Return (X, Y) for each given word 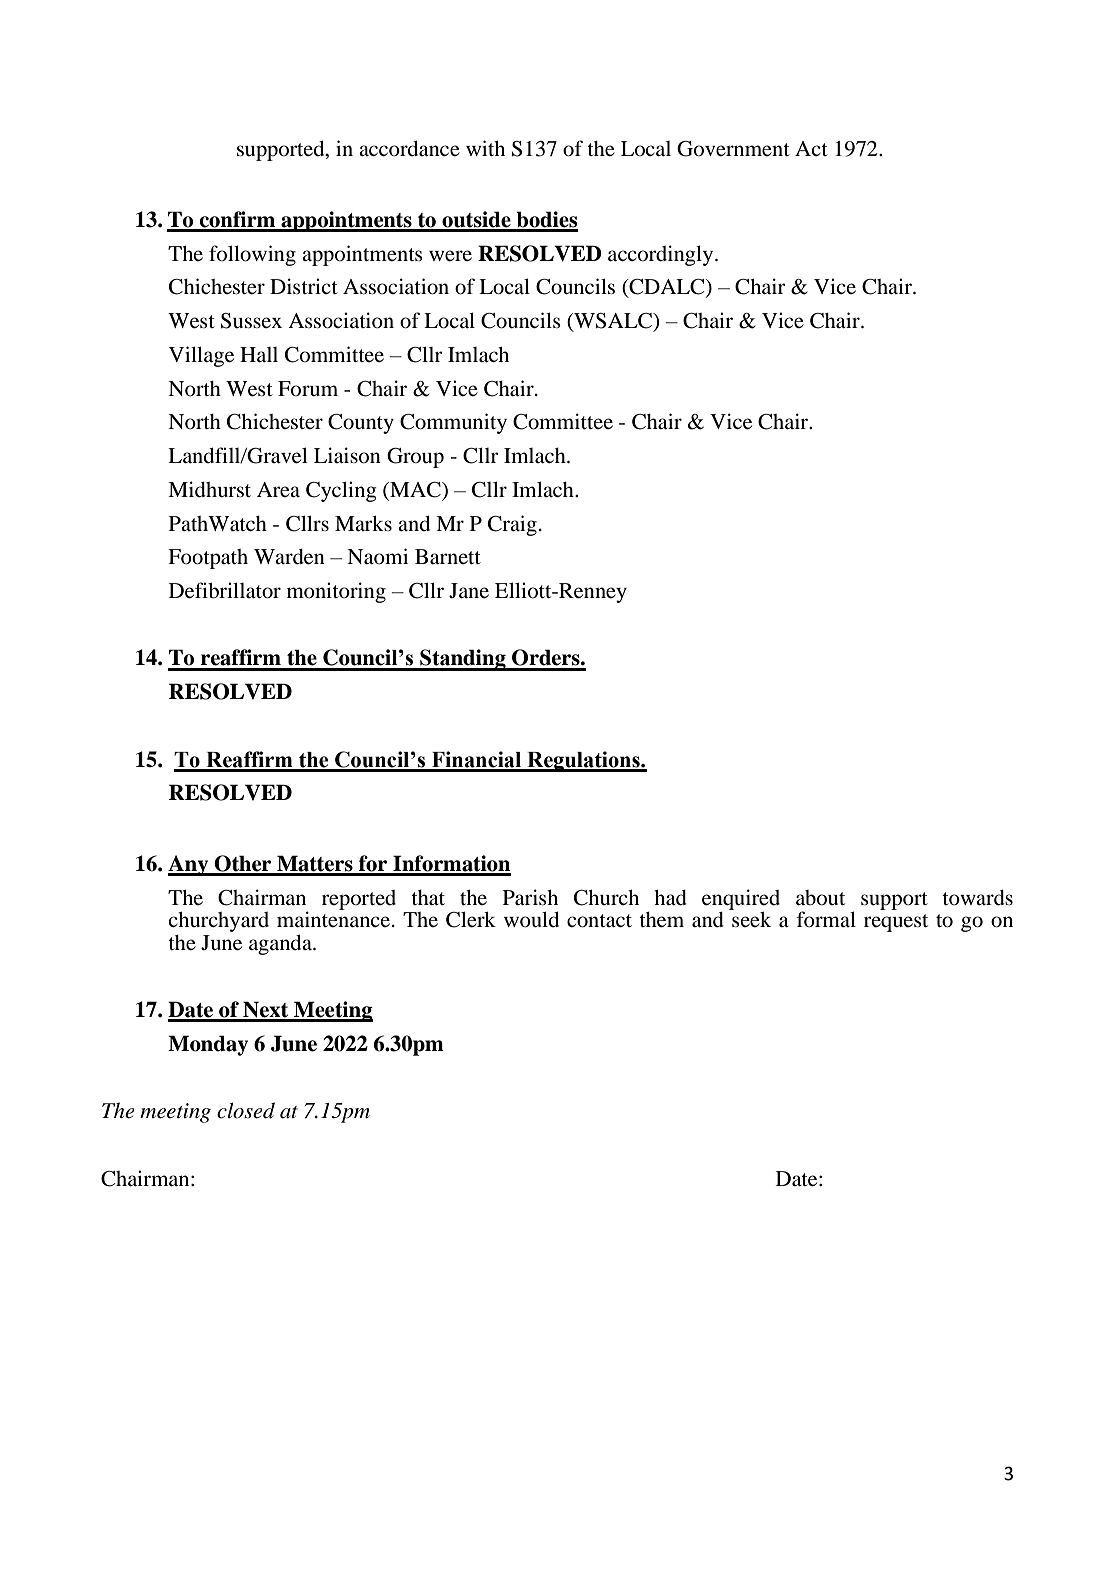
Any (189, 865)
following (252, 255)
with (485, 148)
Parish (530, 897)
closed (246, 1110)
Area (278, 490)
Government (733, 149)
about (820, 898)
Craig (512, 525)
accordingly (662, 255)
